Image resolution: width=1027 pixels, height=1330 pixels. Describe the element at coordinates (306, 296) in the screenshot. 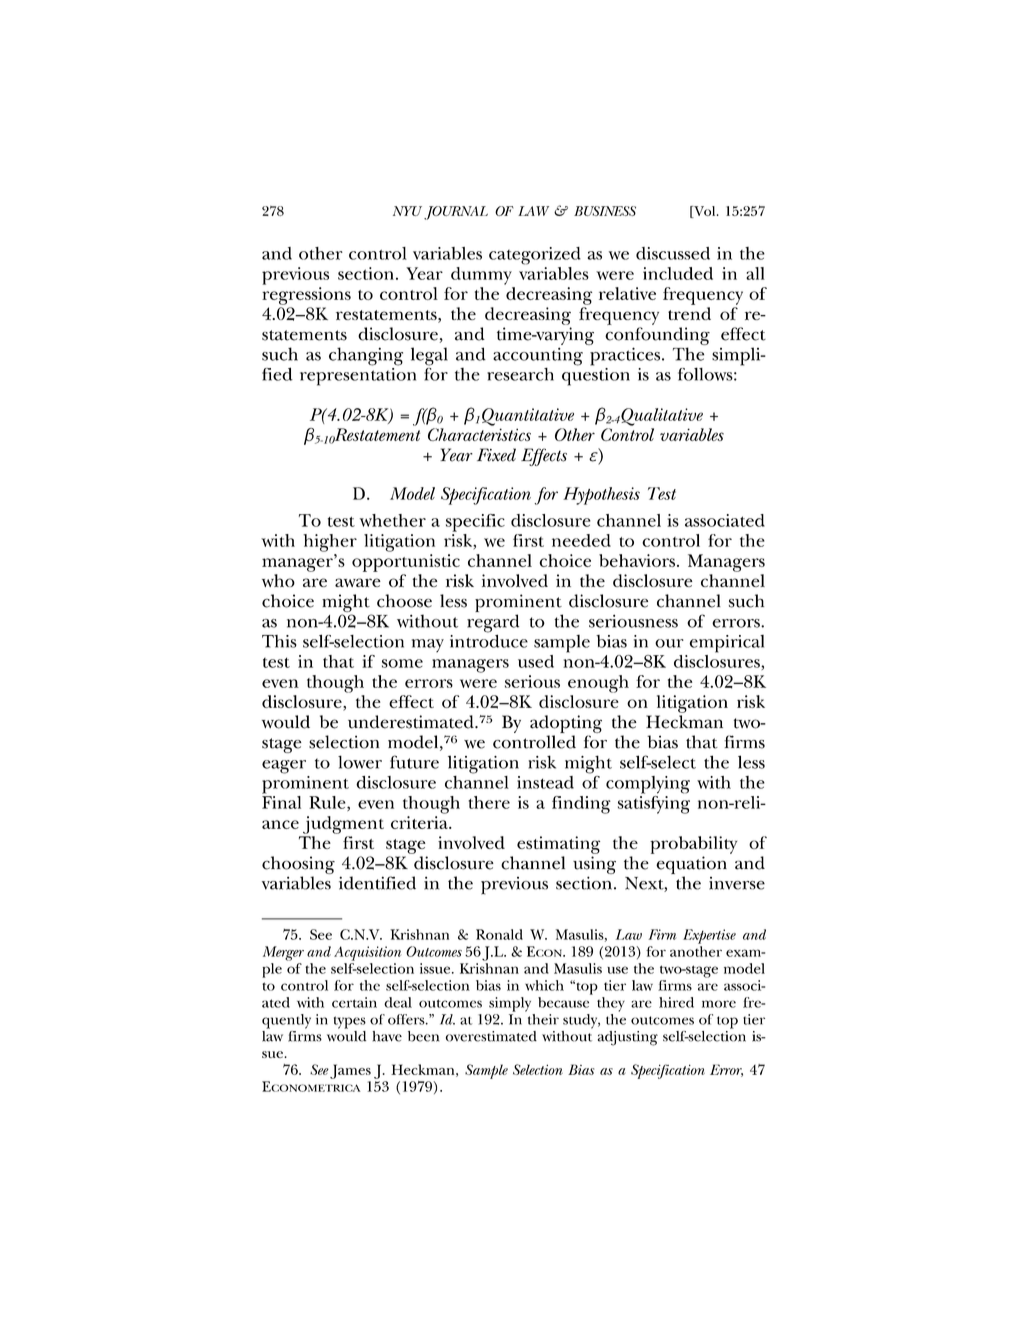

I see `regressions` at that location.
